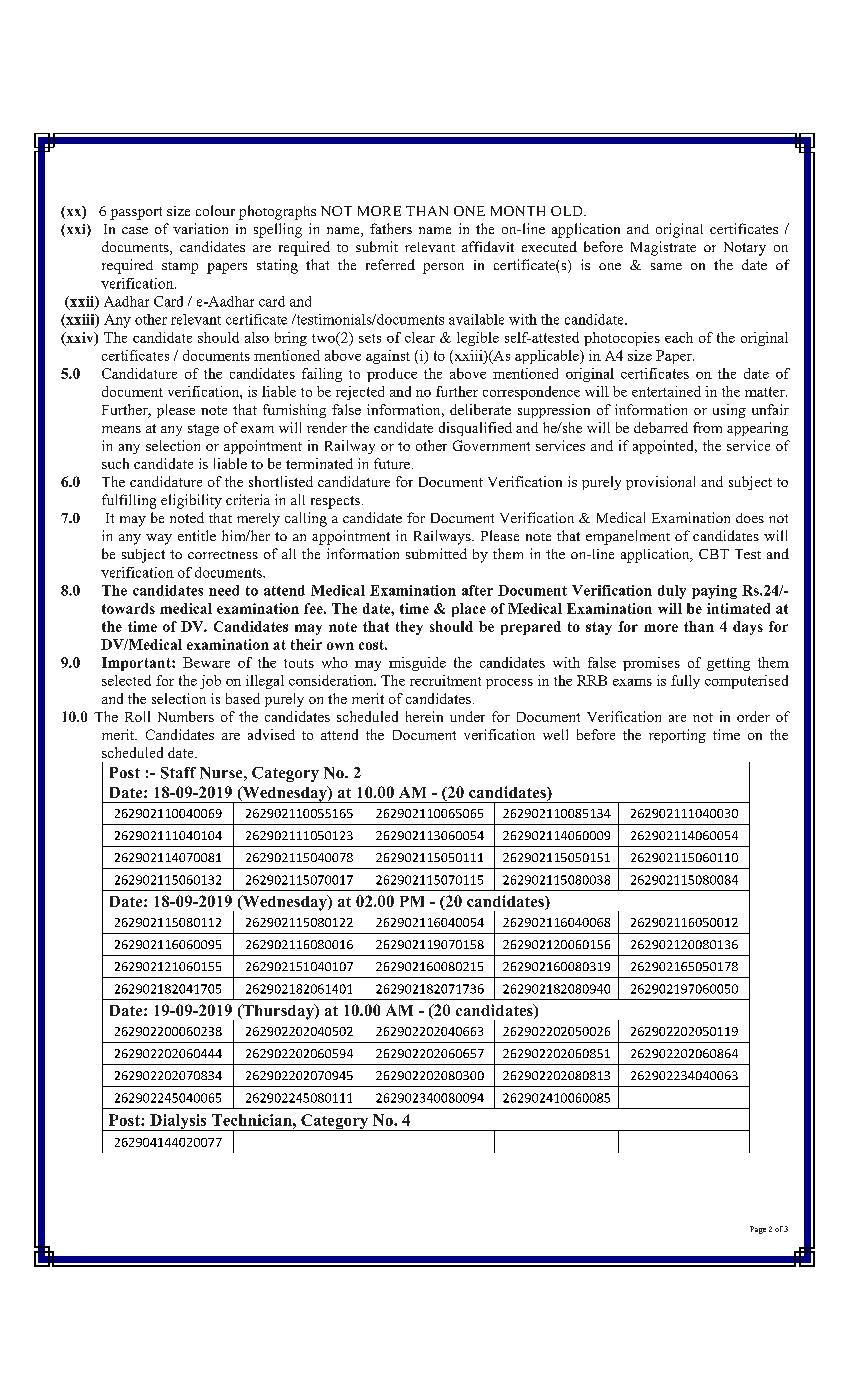 The height and width of the screenshot is (1400, 849). I want to click on stage, so click(203, 430).
